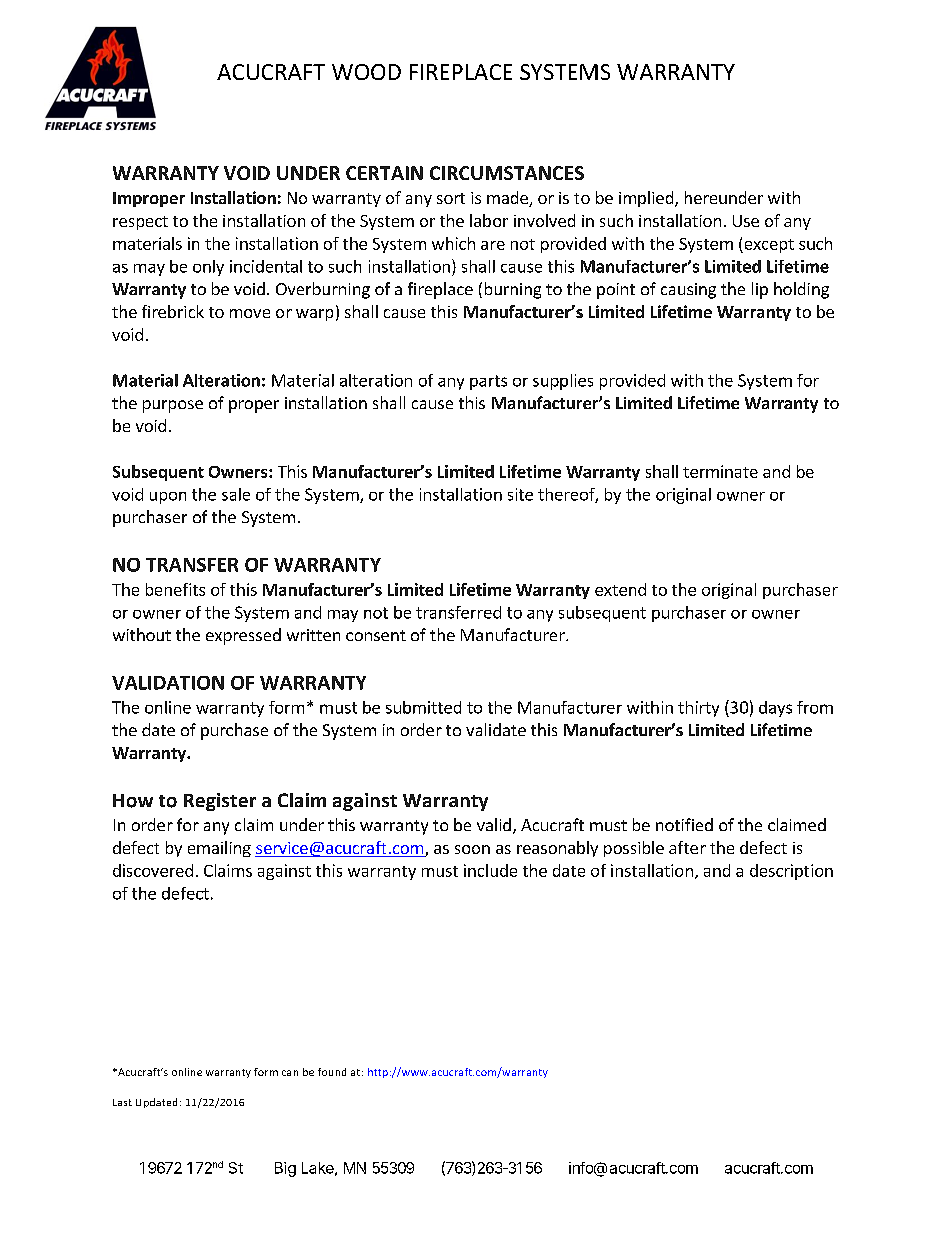  What do you see at coordinates (791, 872) in the screenshot?
I see `description` at bounding box center [791, 872].
